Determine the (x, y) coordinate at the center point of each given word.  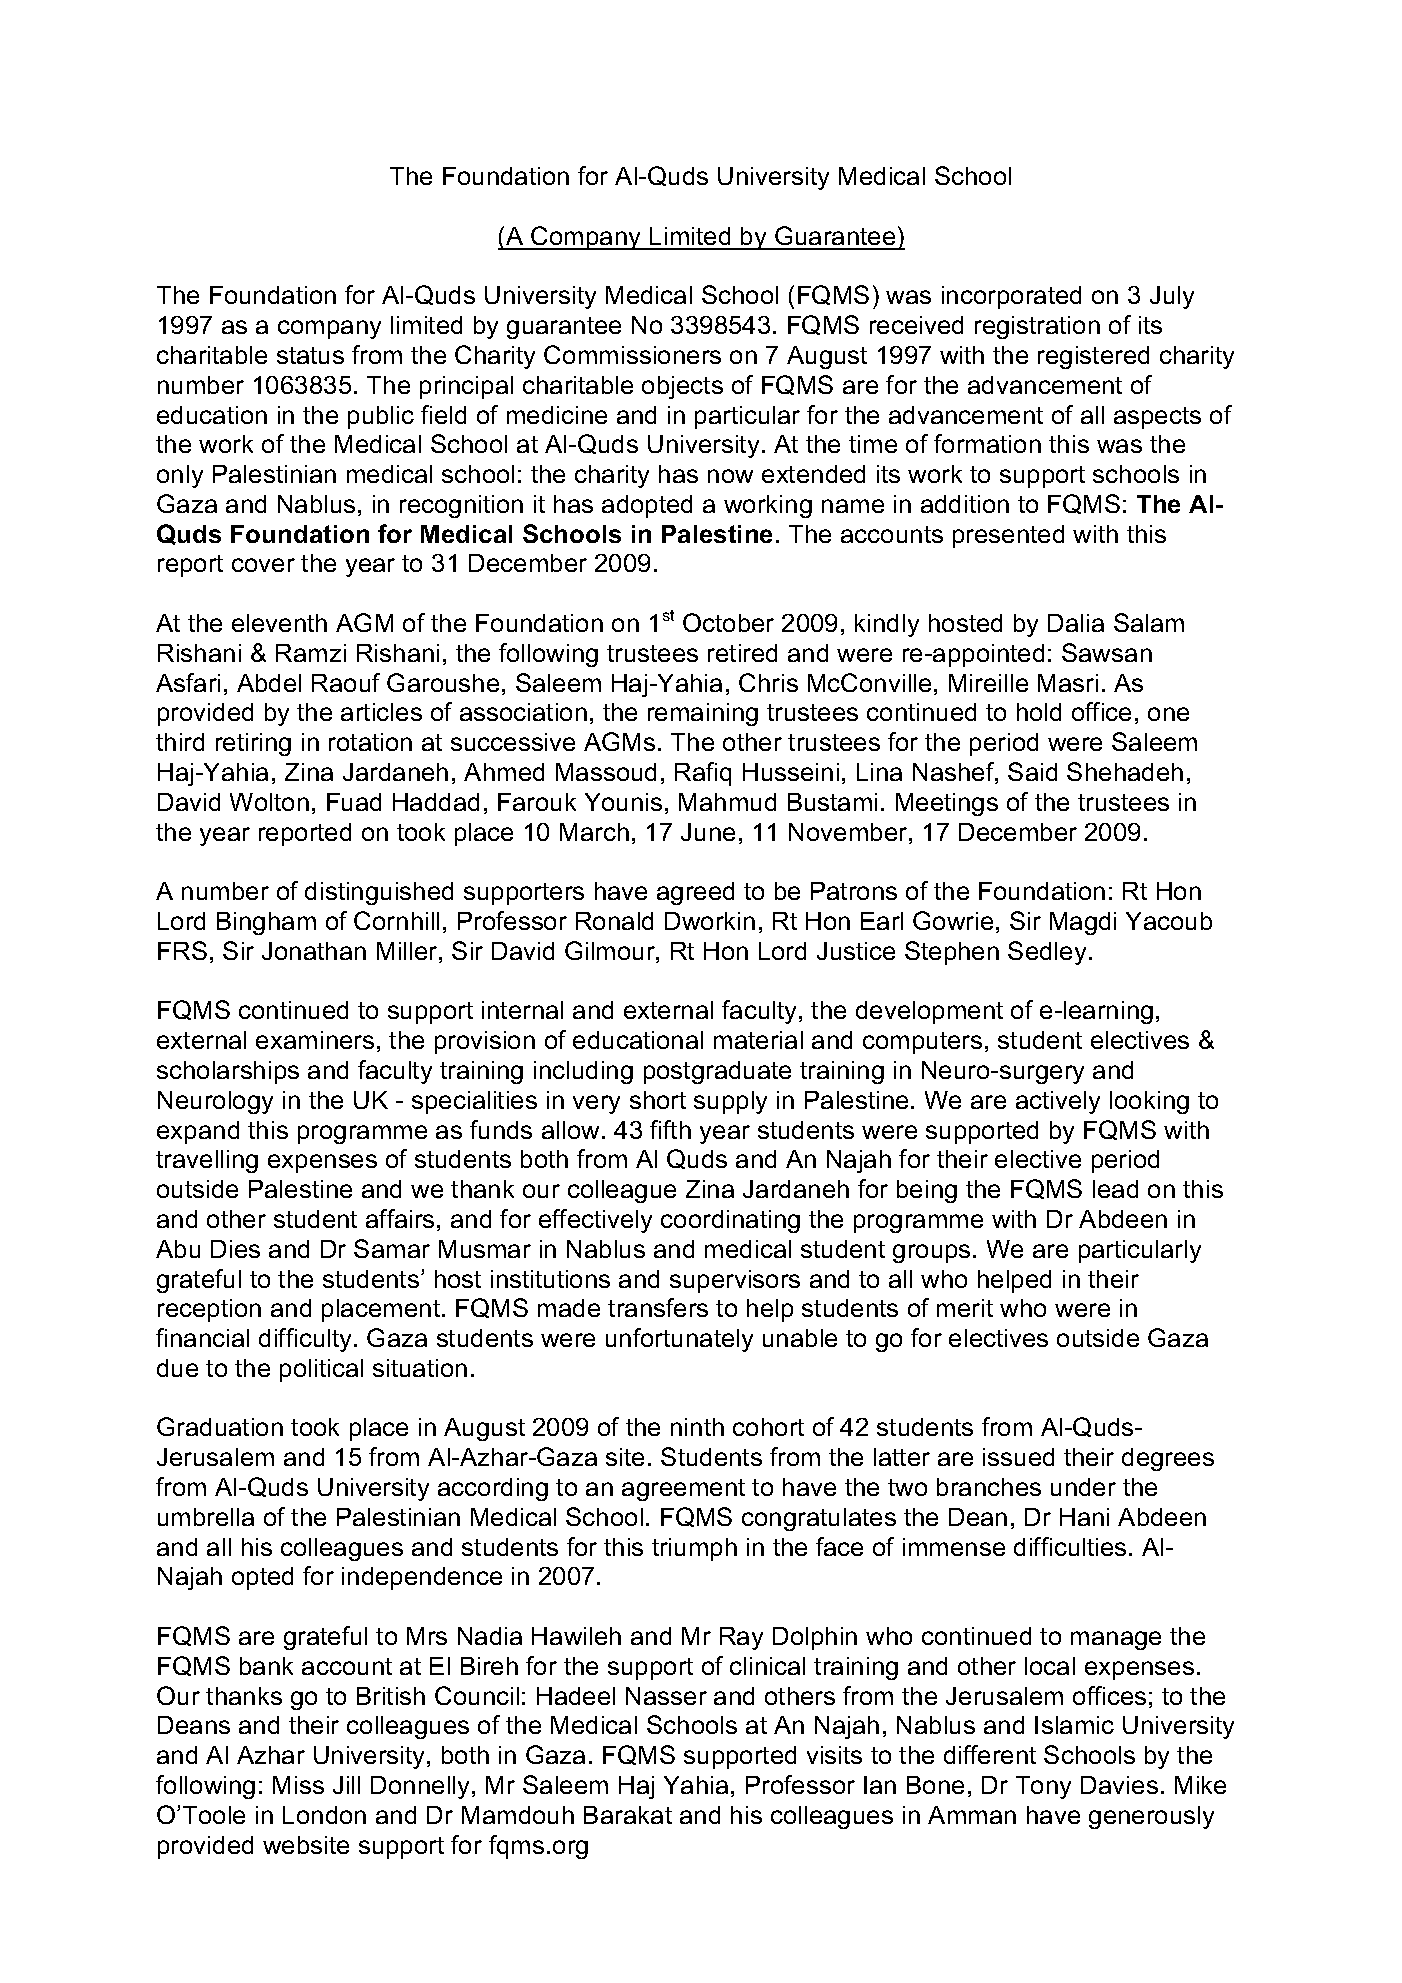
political (321, 1370)
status (310, 355)
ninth (697, 1427)
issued (1018, 1457)
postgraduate (717, 1072)
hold (1039, 712)
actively (1058, 1102)
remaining (703, 714)
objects (682, 387)
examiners (315, 1040)
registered (1093, 357)
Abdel (269, 683)
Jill (346, 1785)
